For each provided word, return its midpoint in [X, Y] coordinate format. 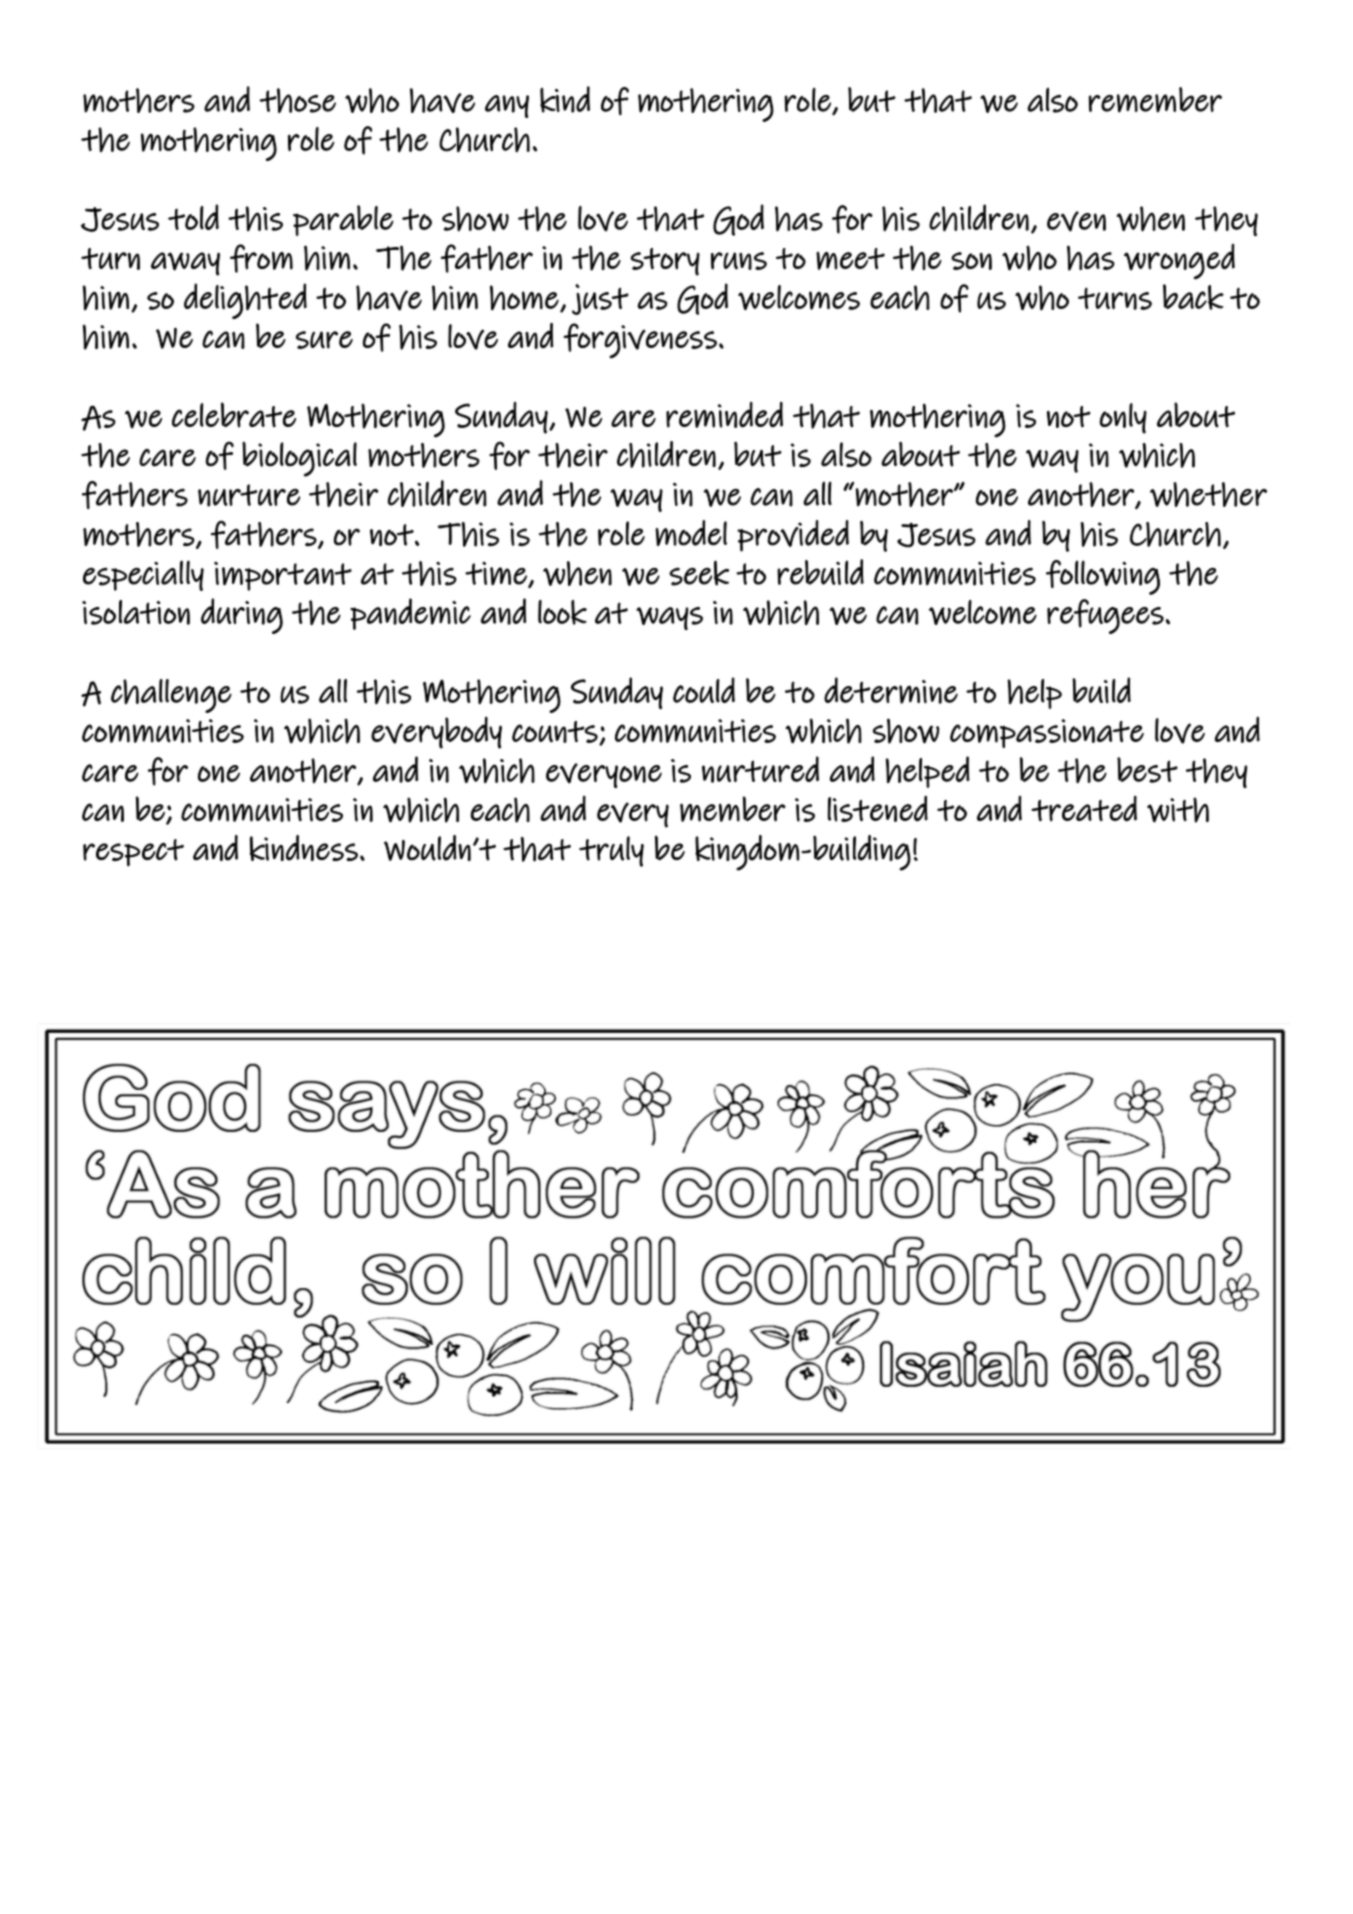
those [297, 100]
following [1103, 577]
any [507, 106]
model [691, 533]
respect [133, 853]
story [665, 262]
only [1123, 418]
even [1076, 221]
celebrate [234, 415]
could [704, 690]
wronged [1179, 261]
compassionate [1047, 733]
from [261, 258]
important [283, 576]
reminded [724, 415]
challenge [171, 696]
